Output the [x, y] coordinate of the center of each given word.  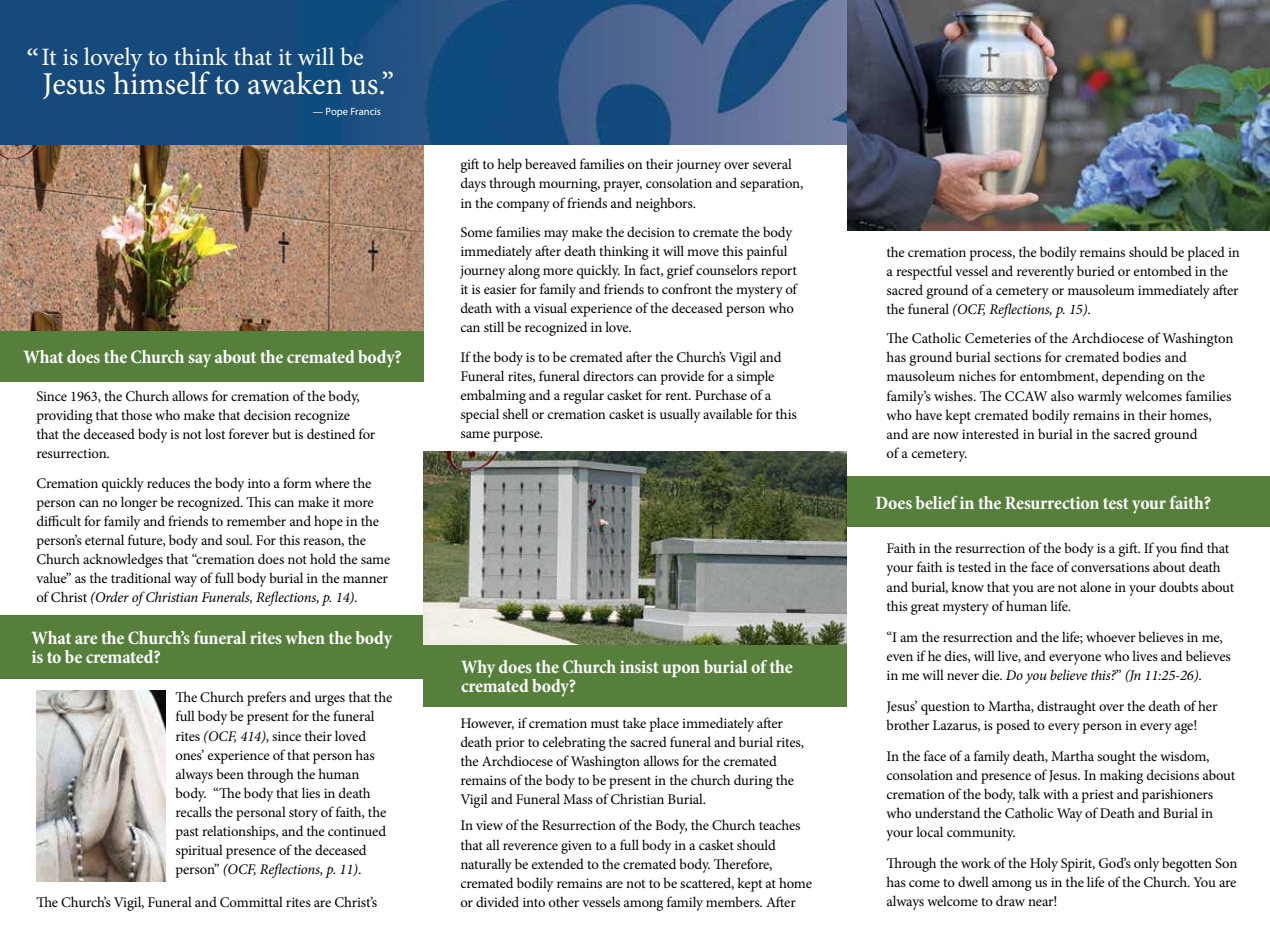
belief [936, 502]
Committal [251, 902]
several [772, 163]
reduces [168, 482]
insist [639, 666]
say [199, 361]
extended [557, 863]
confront [687, 288]
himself [161, 82]
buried [1096, 270]
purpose [517, 436]
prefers [266, 698]
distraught [1066, 707]
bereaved [550, 163]
